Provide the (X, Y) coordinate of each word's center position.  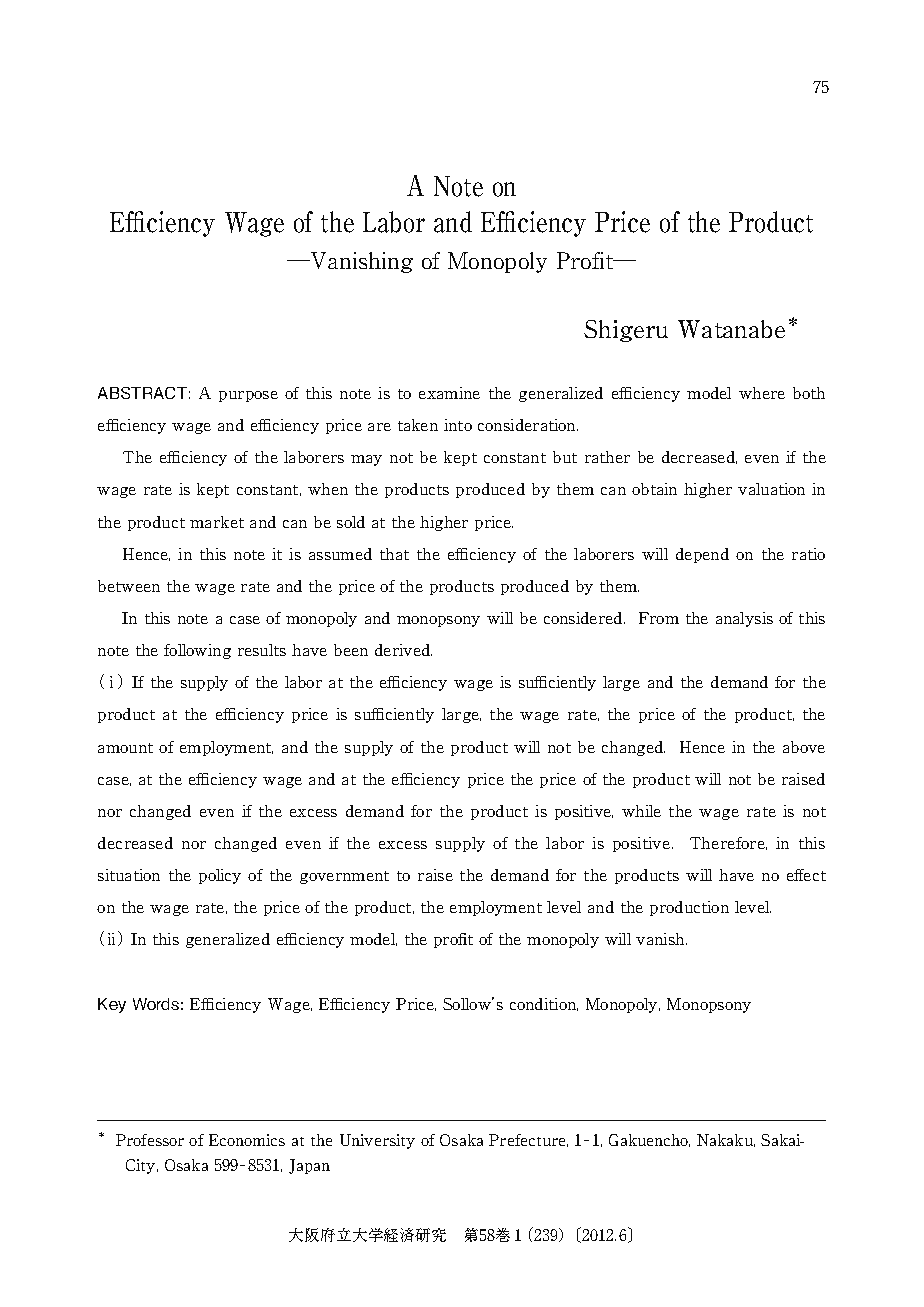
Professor (150, 1140)
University (377, 1141)
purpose (248, 396)
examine (449, 393)
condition (544, 1004)
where (762, 393)
